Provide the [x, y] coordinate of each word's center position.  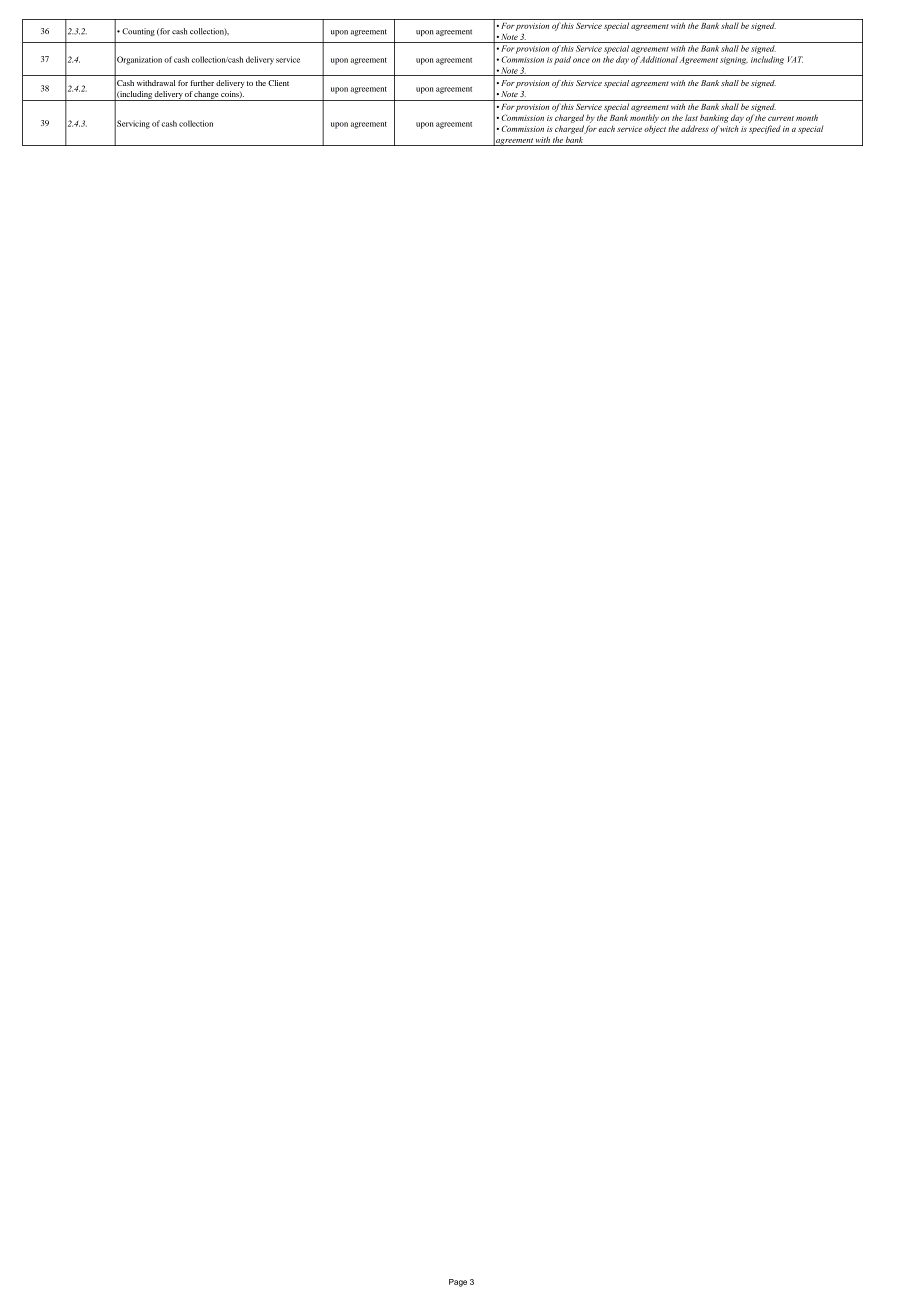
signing [734, 61]
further [202, 83]
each [606, 128]
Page [458, 1283]
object [655, 129]
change [206, 96]
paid [562, 60]
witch [729, 128]
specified [765, 129]
